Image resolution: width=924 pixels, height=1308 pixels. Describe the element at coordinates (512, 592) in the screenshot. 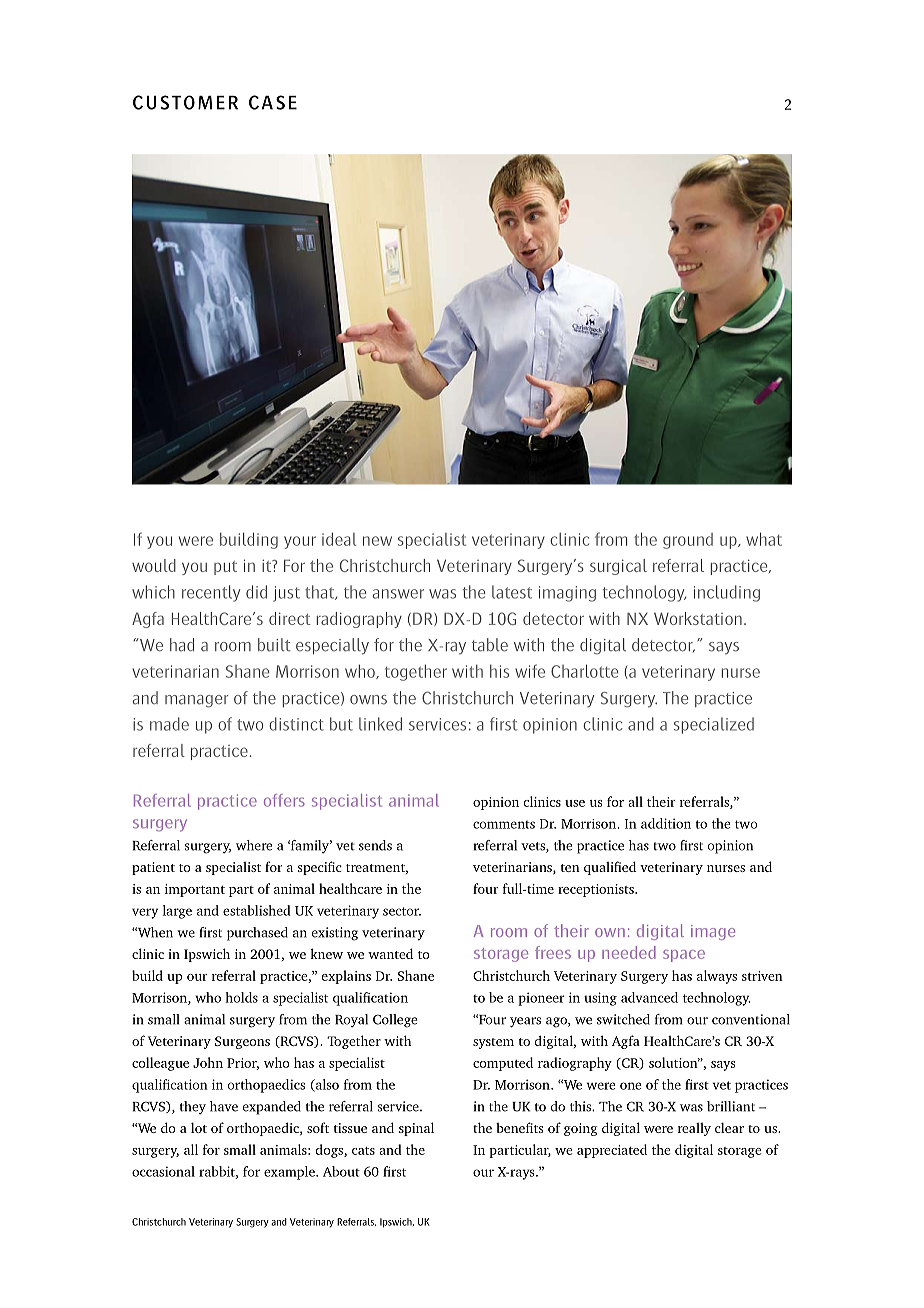

I see `latest` at that location.
